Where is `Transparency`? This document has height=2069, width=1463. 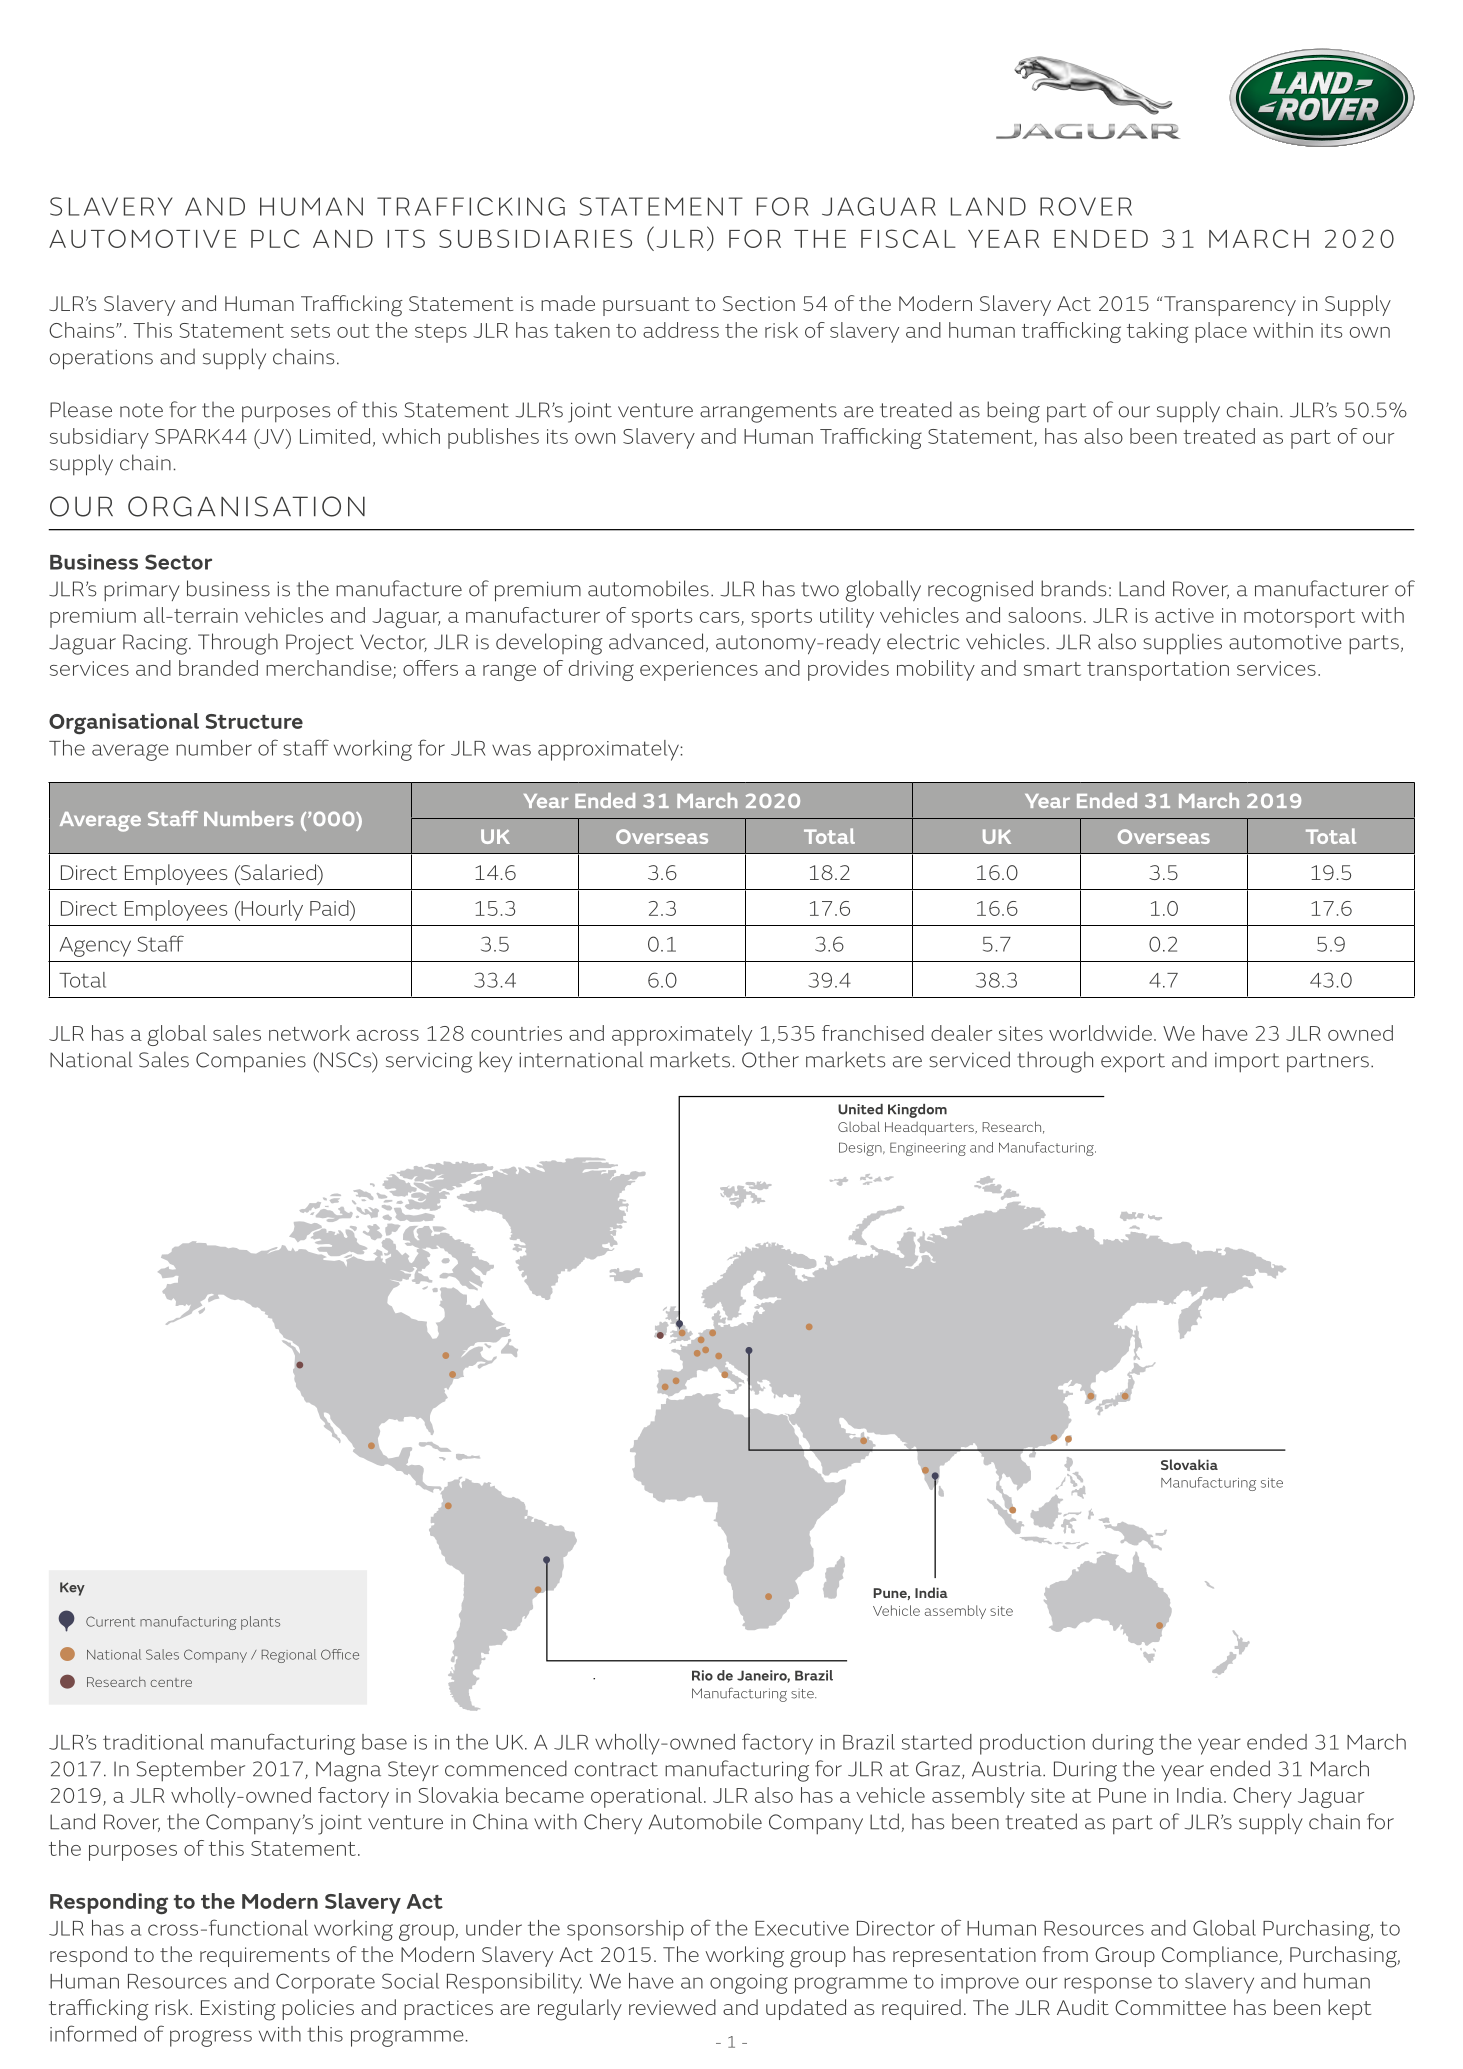 Transparency is located at coordinates (1230, 306).
